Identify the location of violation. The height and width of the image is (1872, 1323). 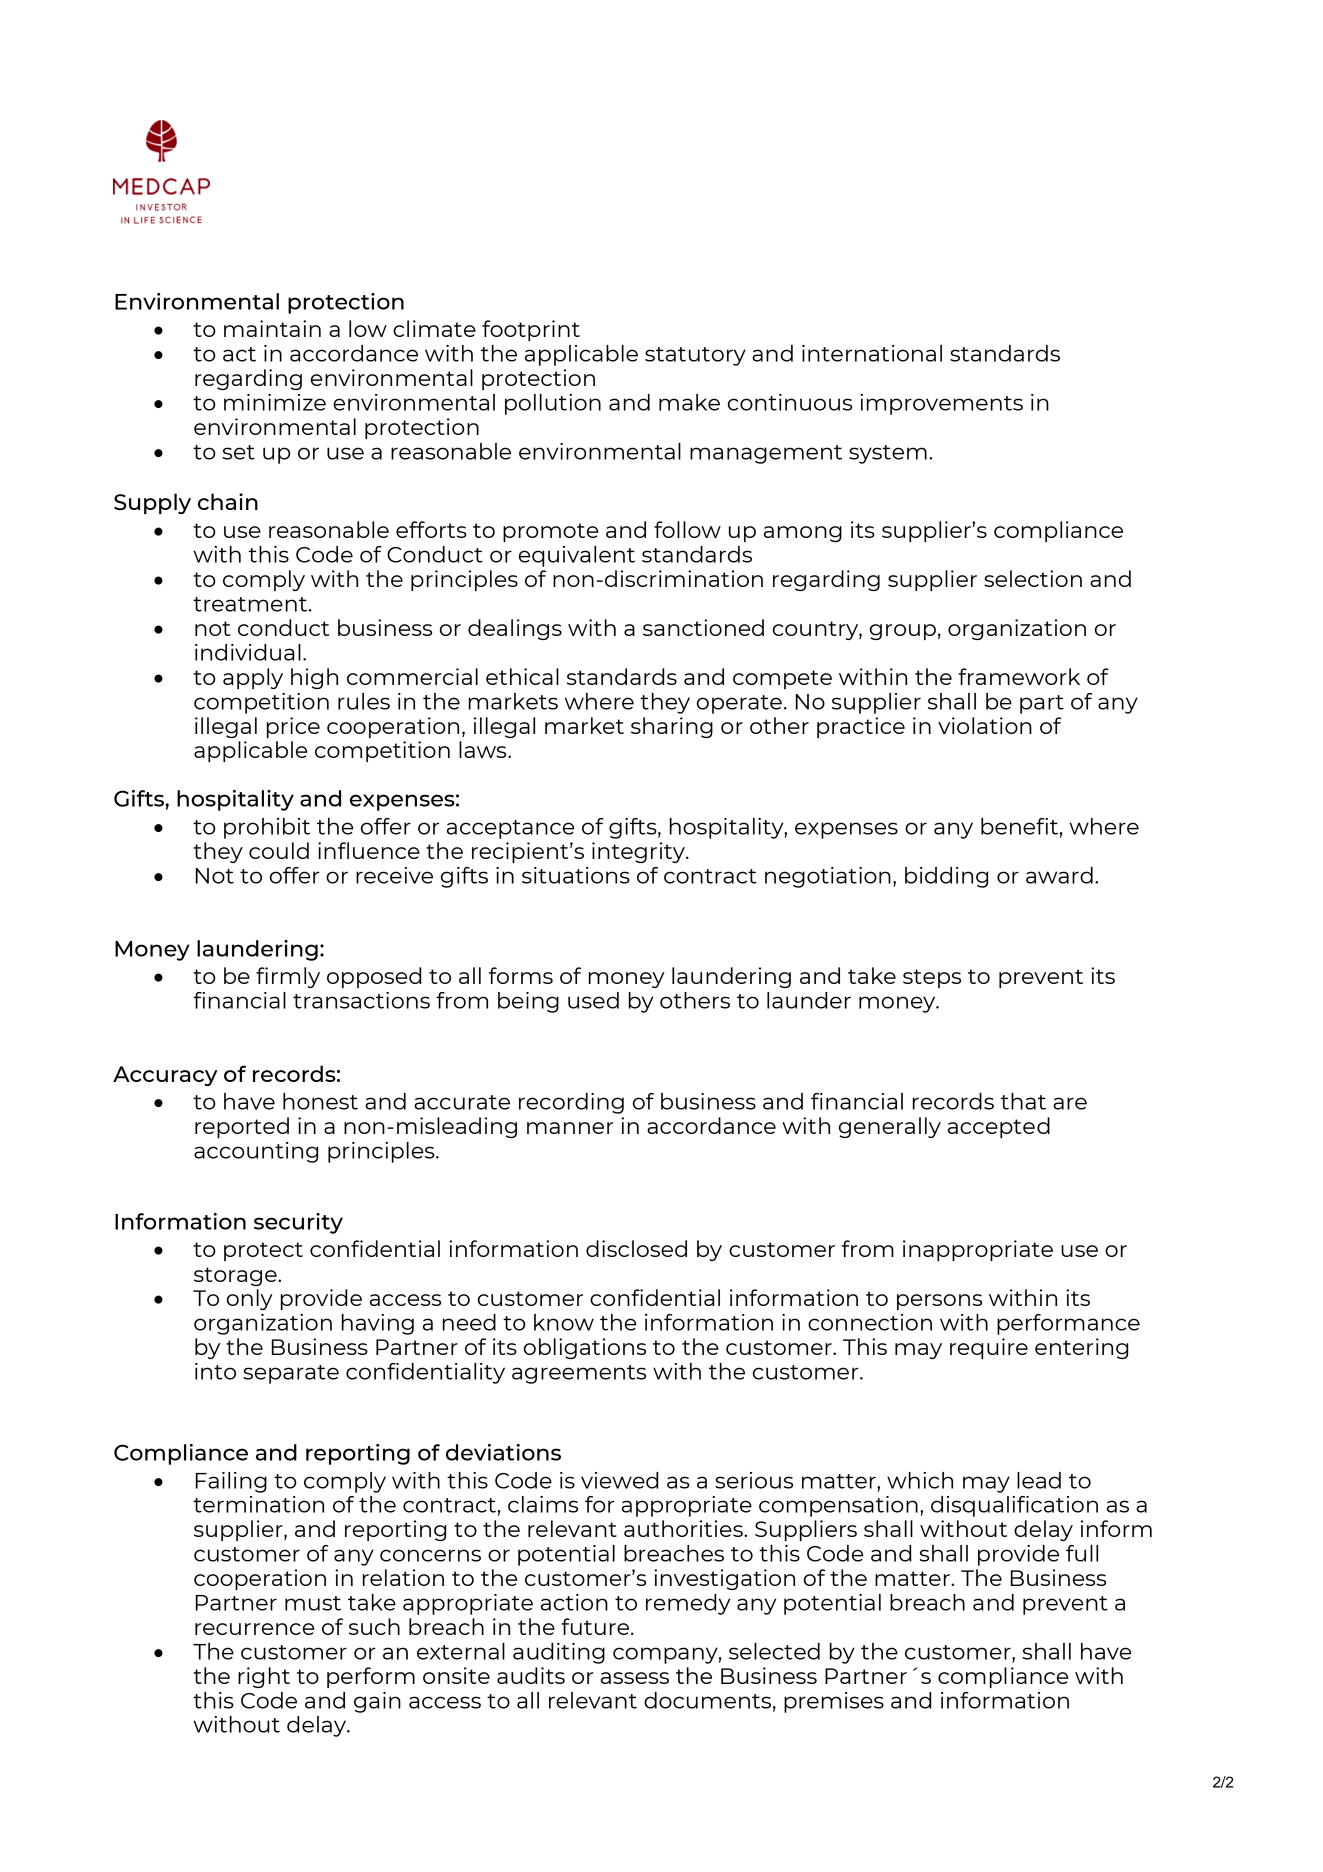
(985, 725).
